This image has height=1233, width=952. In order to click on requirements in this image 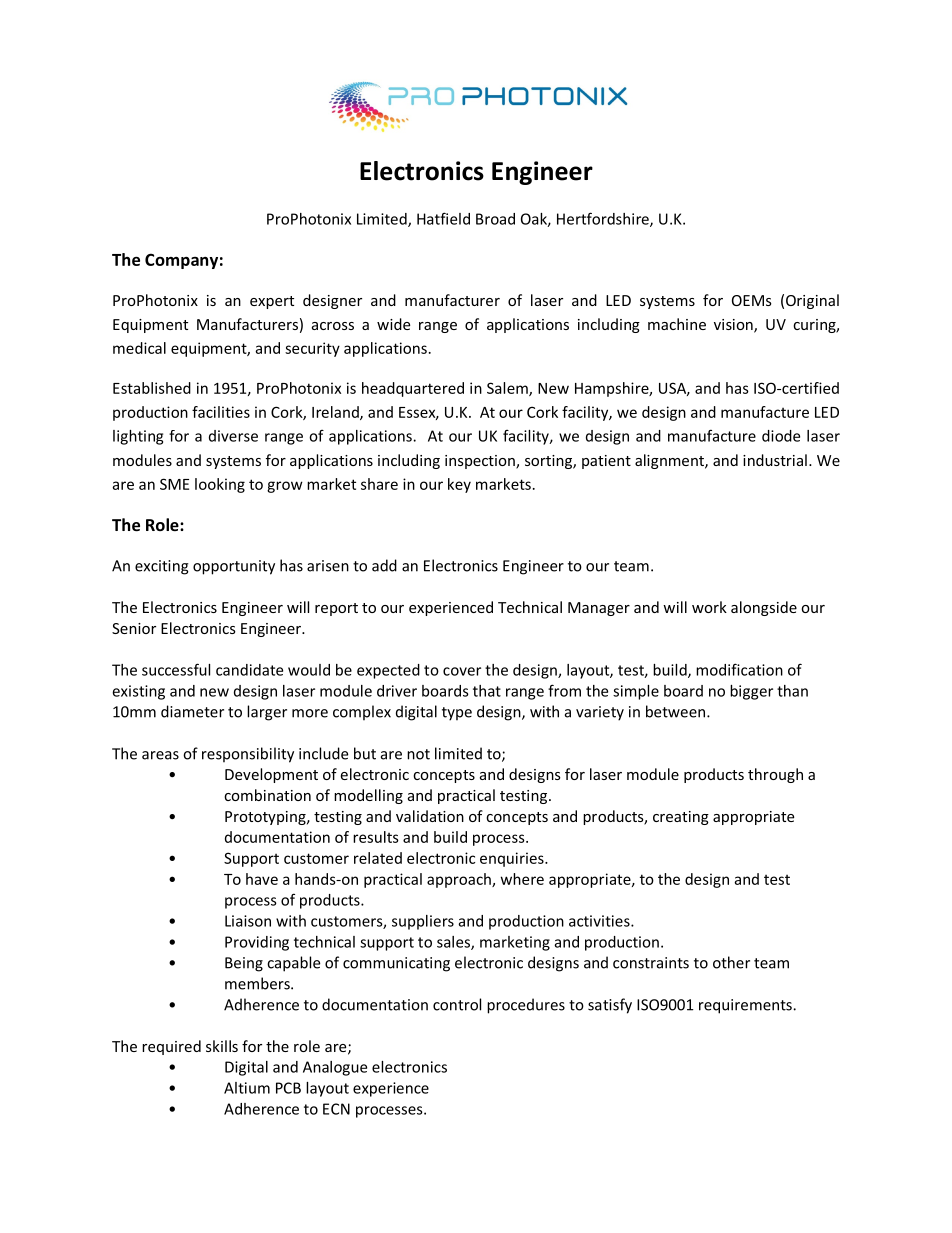, I will do `click(746, 1006)`.
